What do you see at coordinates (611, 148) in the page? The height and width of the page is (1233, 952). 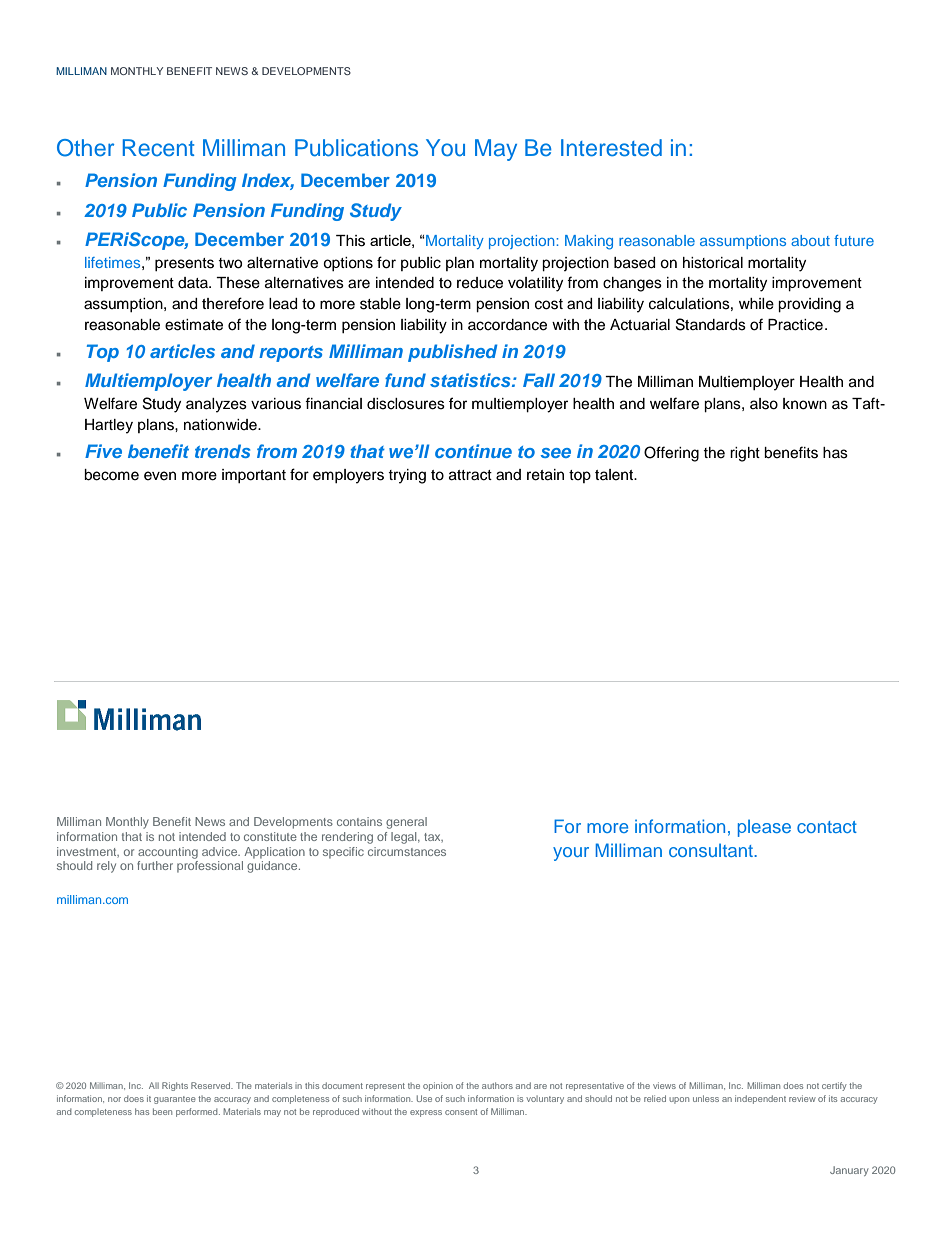 I see `Interested` at bounding box center [611, 148].
